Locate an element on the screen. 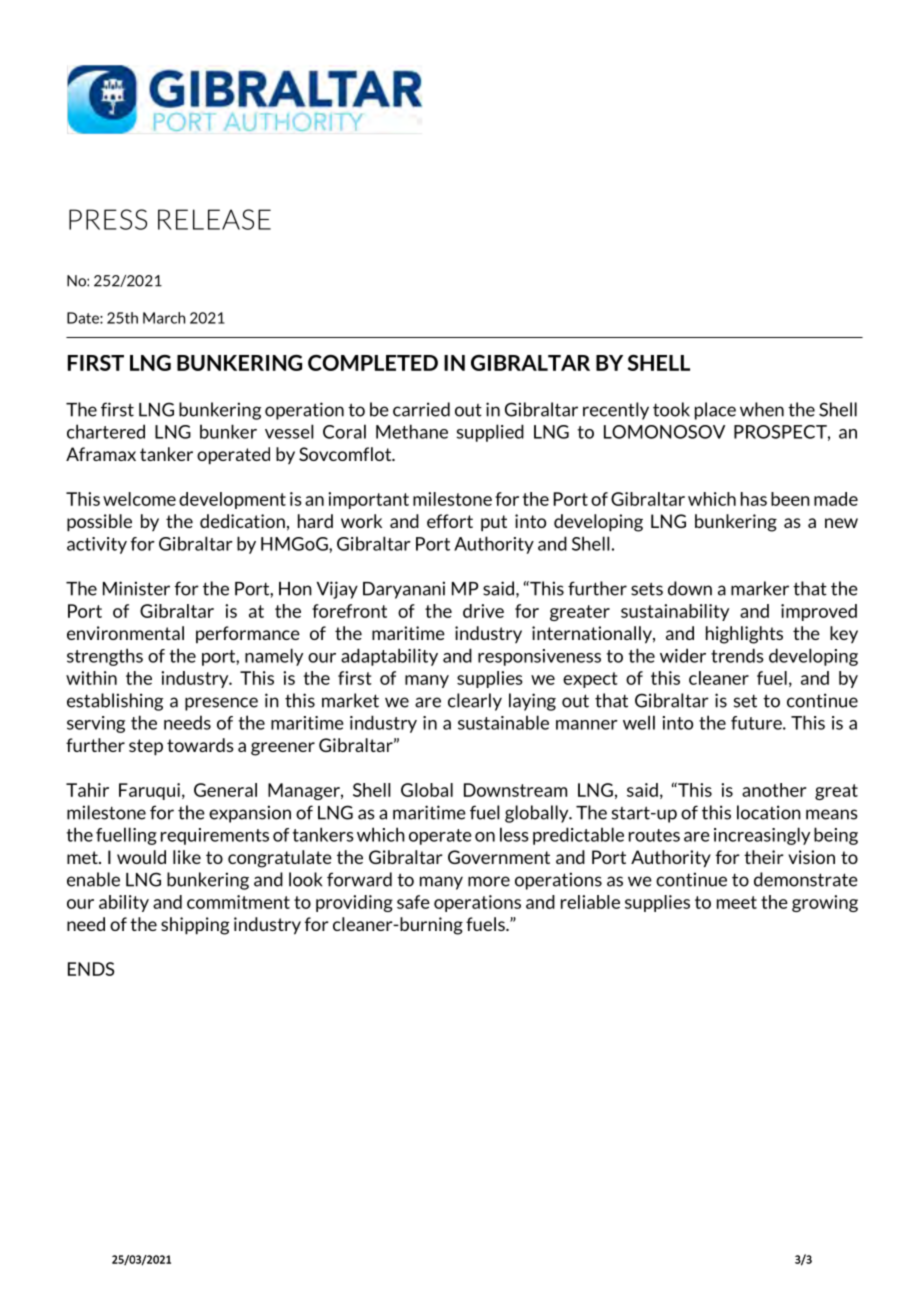 The height and width of the screenshot is (1309, 924). safe is located at coordinates (413, 902).
